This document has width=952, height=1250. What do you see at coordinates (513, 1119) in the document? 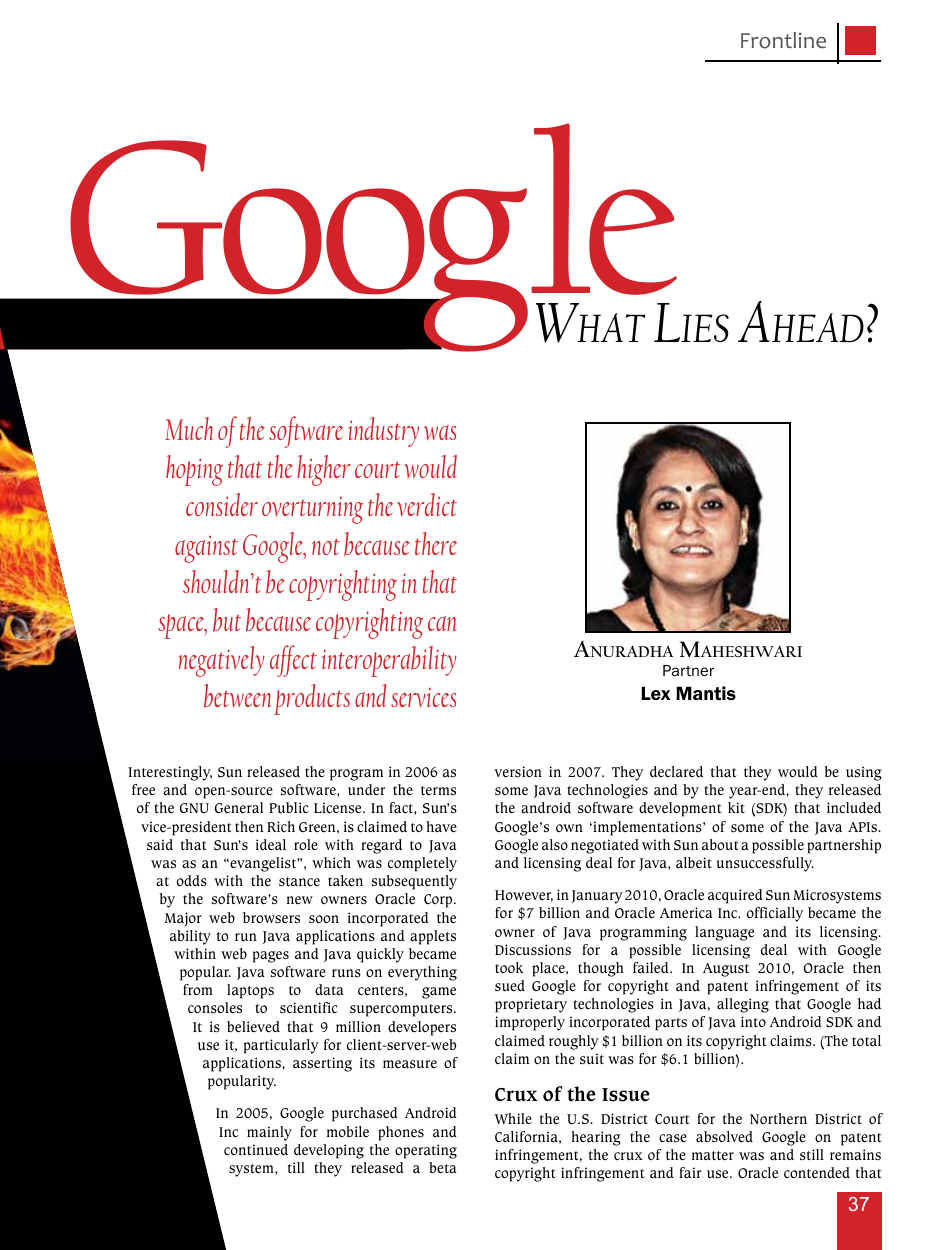
I see `While` at bounding box center [513, 1119].
